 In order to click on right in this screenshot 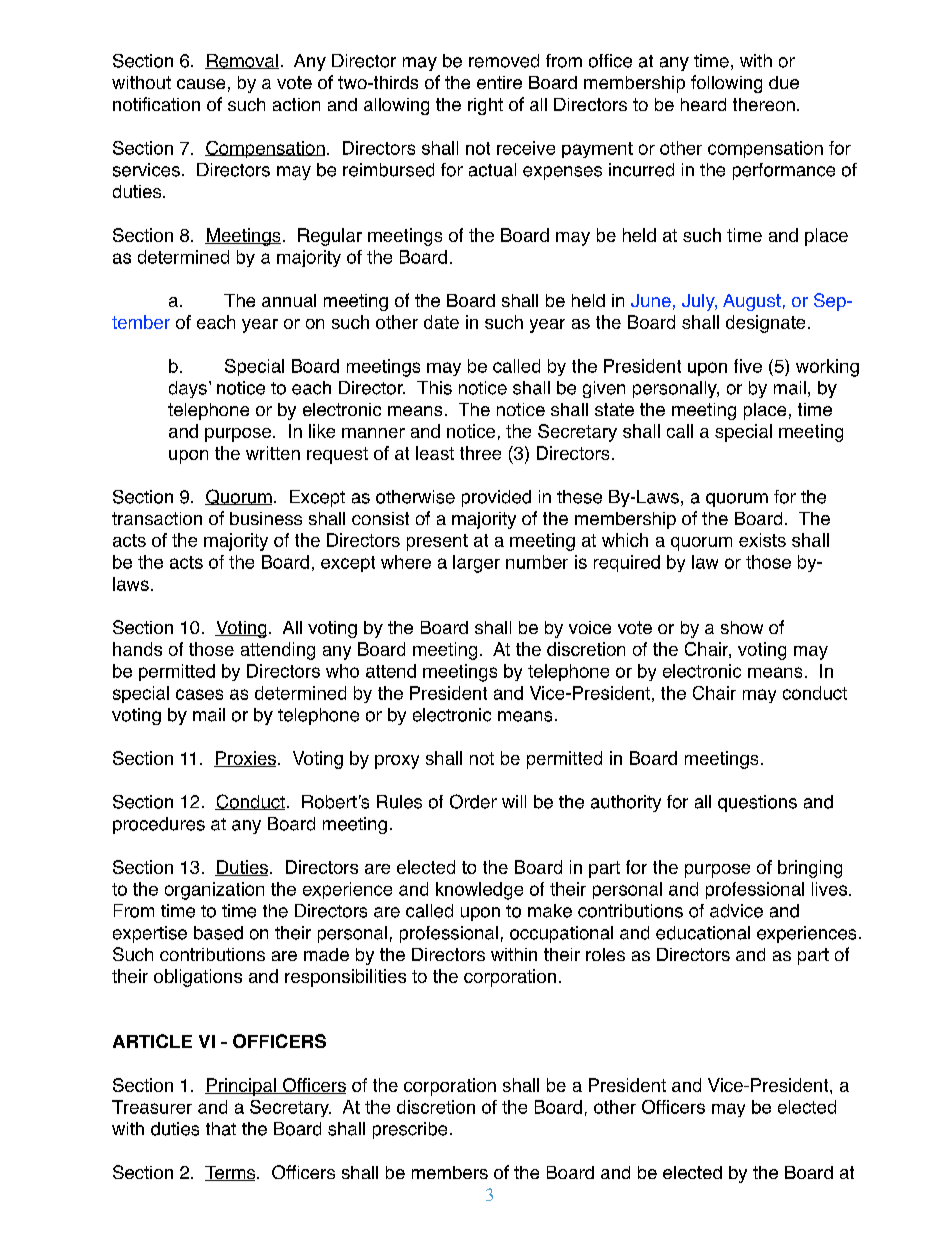, I will do `click(485, 106)`.
